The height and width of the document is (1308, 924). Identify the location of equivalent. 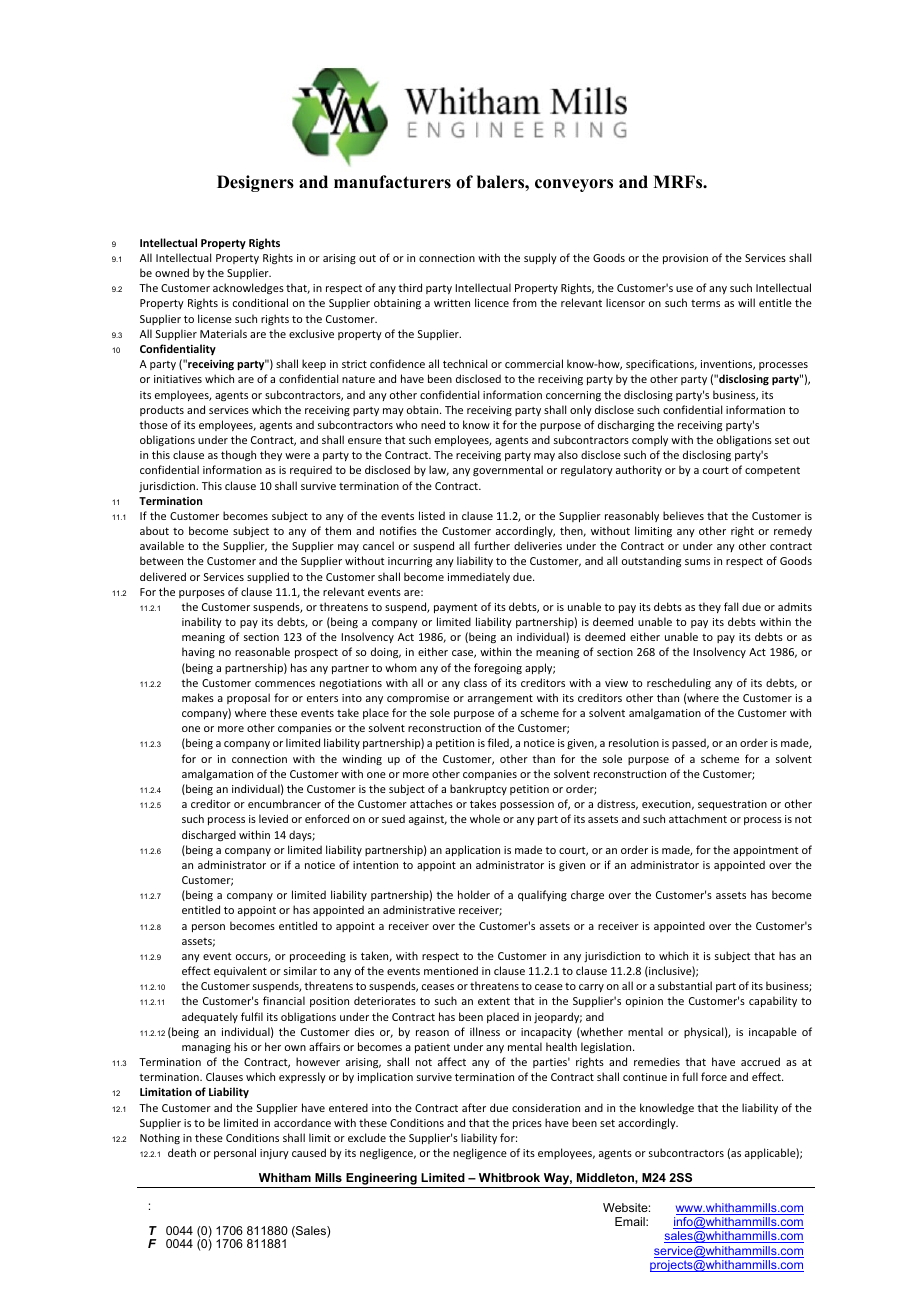
(240, 971).
